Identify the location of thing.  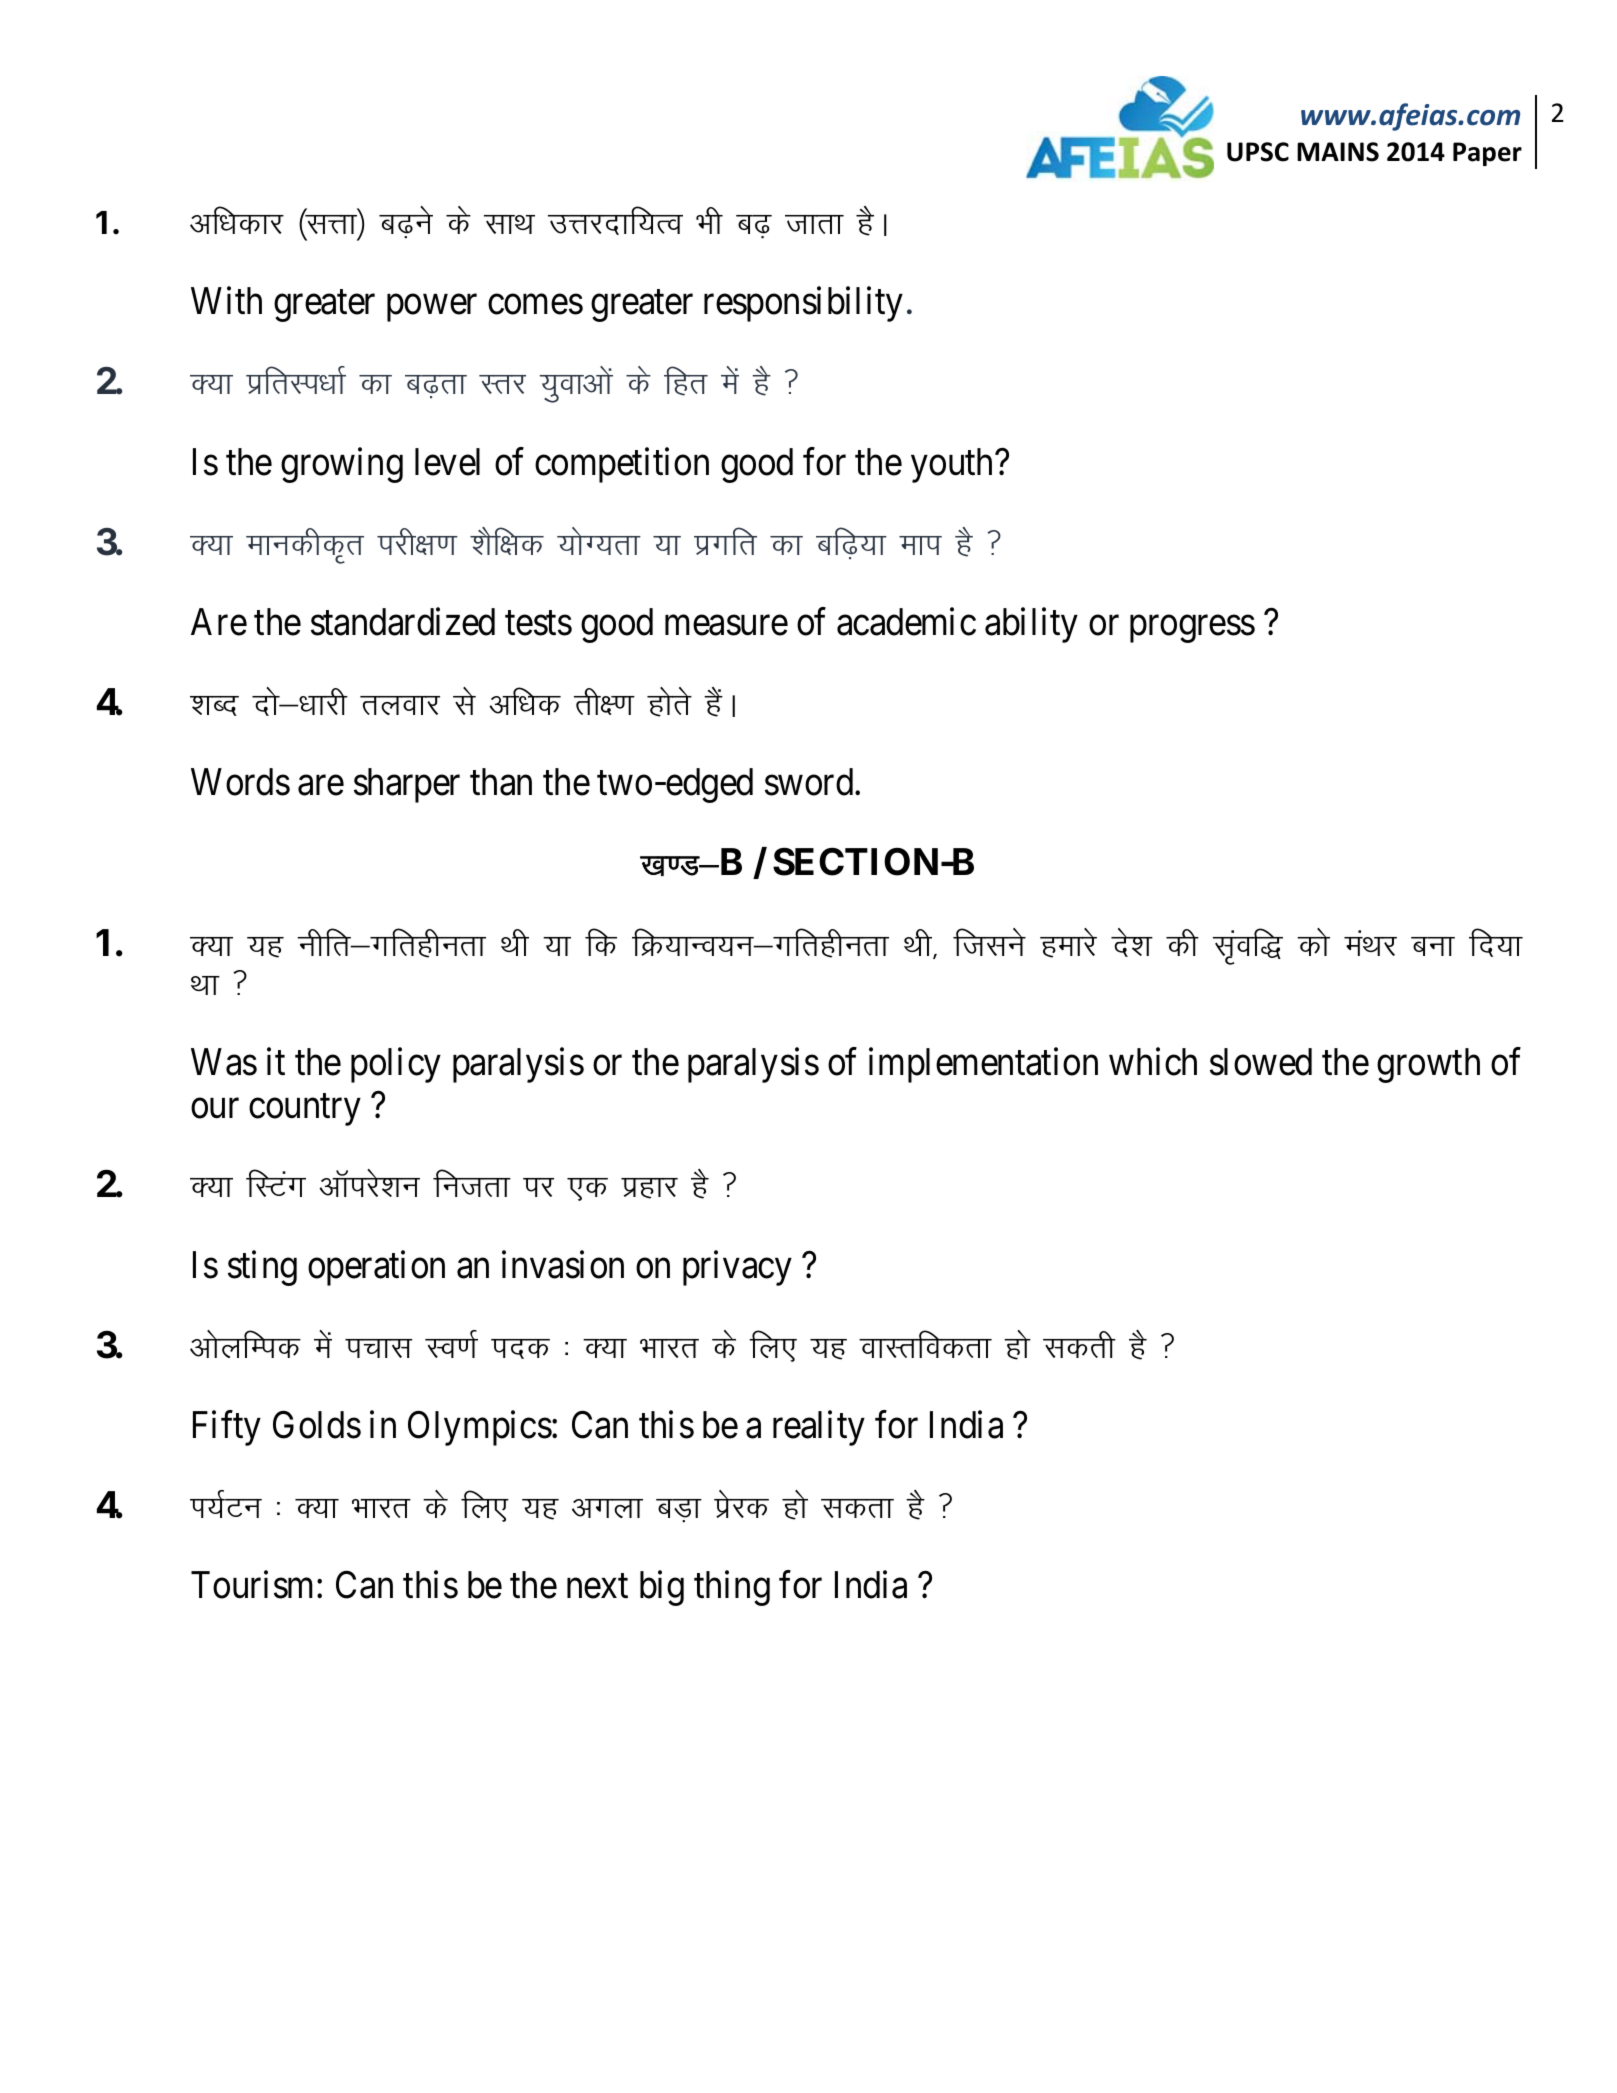
(732, 1588).
